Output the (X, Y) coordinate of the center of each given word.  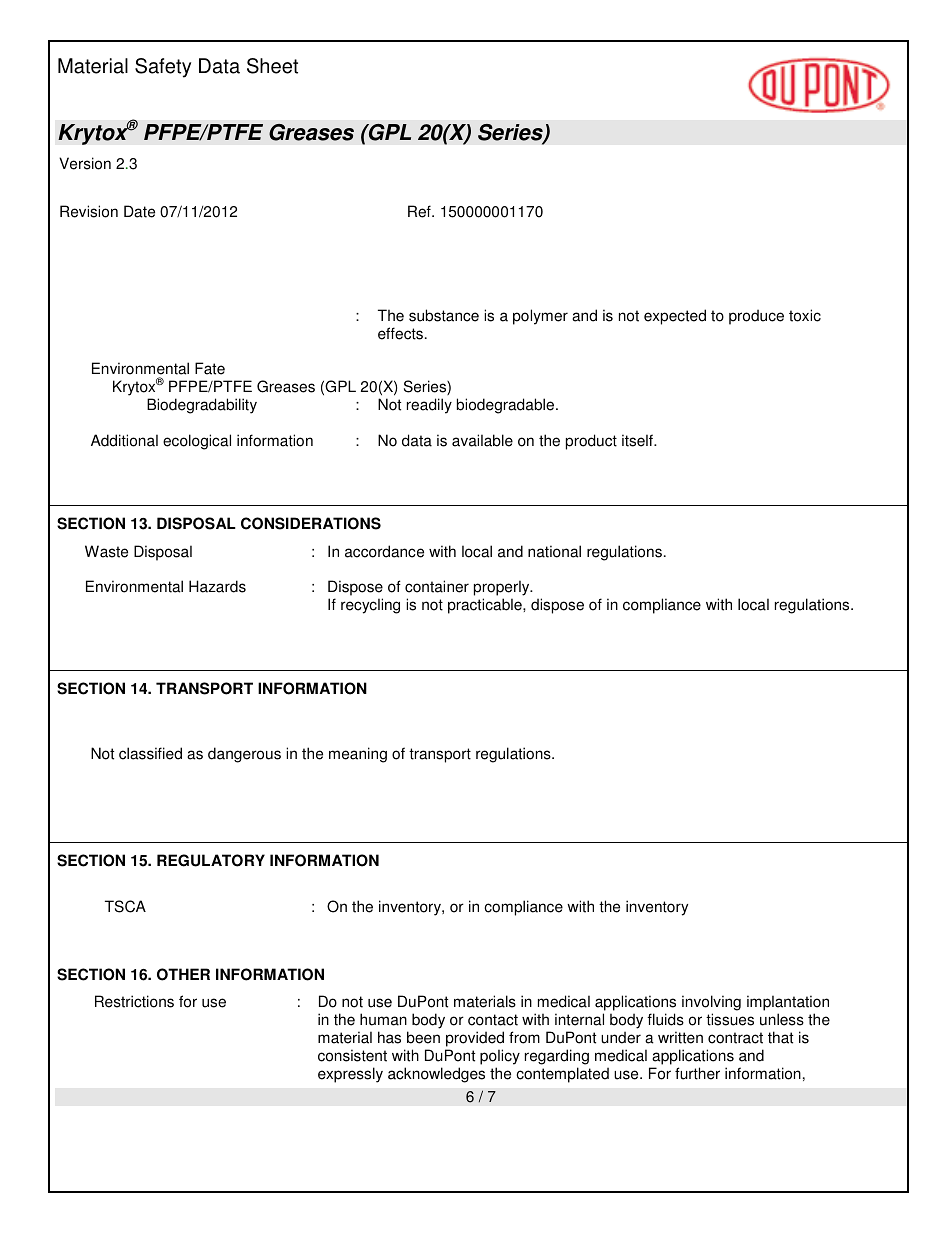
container (437, 586)
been (423, 1037)
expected (675, 317)
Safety (163, 68)
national (554, 551)
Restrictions (134, 1001)
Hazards (217, 586)
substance (444, 315)
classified (150, 753)
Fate (210, 368)
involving (711, 1003)
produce (756, 317)
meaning (358, 755)
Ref (420, 211)
